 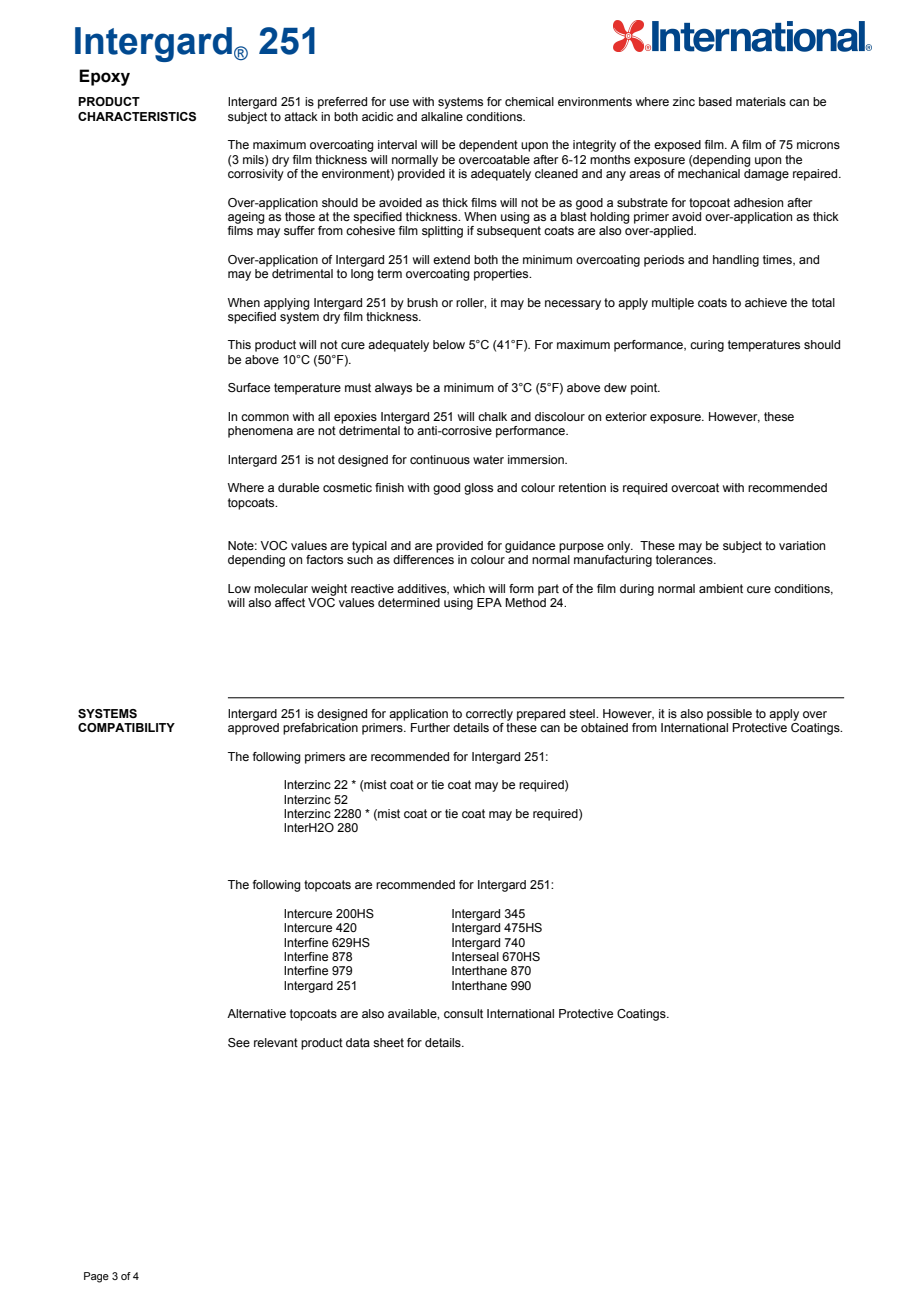 I want to click on COMPATIBILITY, so click(x=126, y=727).
